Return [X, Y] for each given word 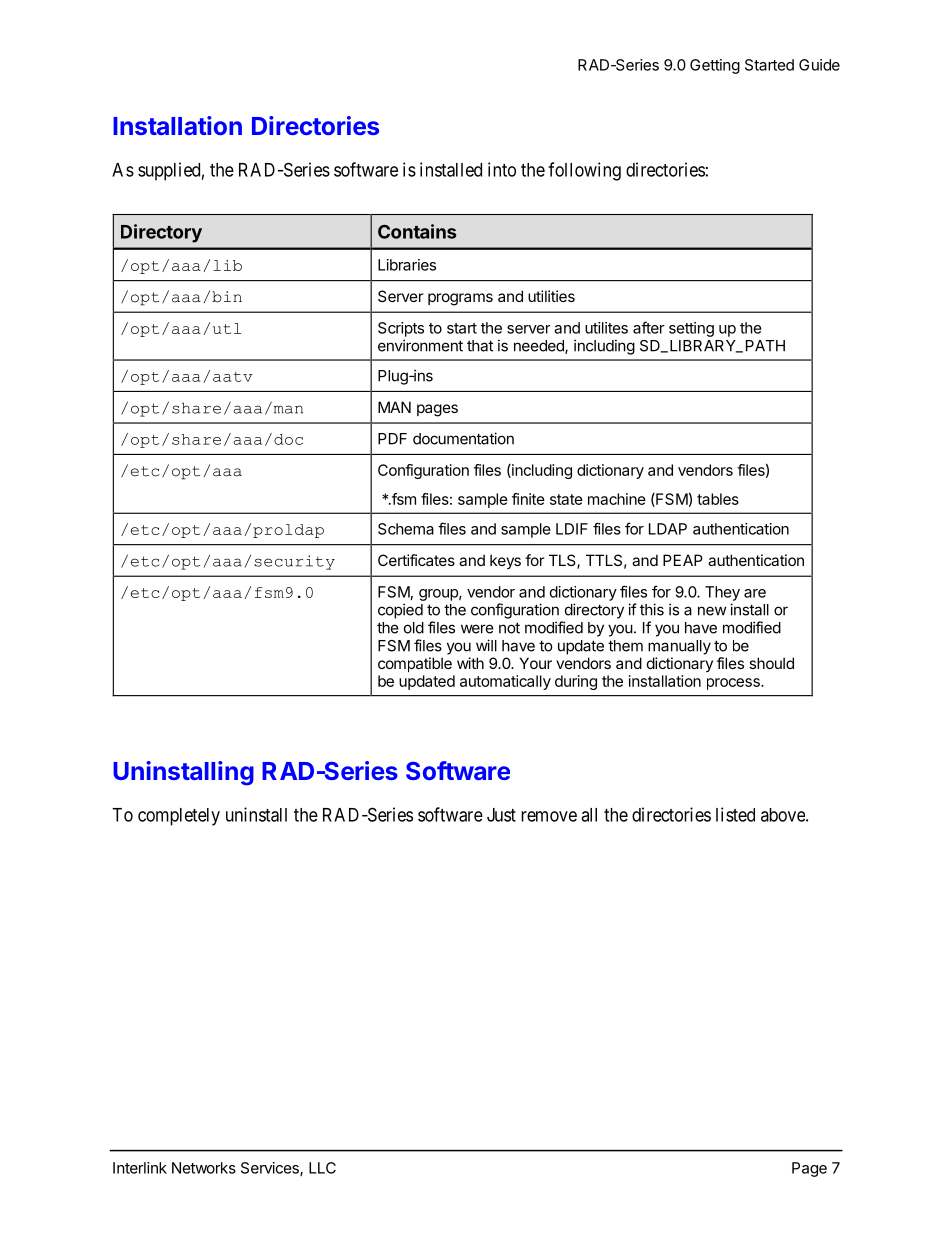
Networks [204, 1168]
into [502, 169]
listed [735, 814]
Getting [715, 66]
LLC [322, 1168]
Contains [417, 231]
